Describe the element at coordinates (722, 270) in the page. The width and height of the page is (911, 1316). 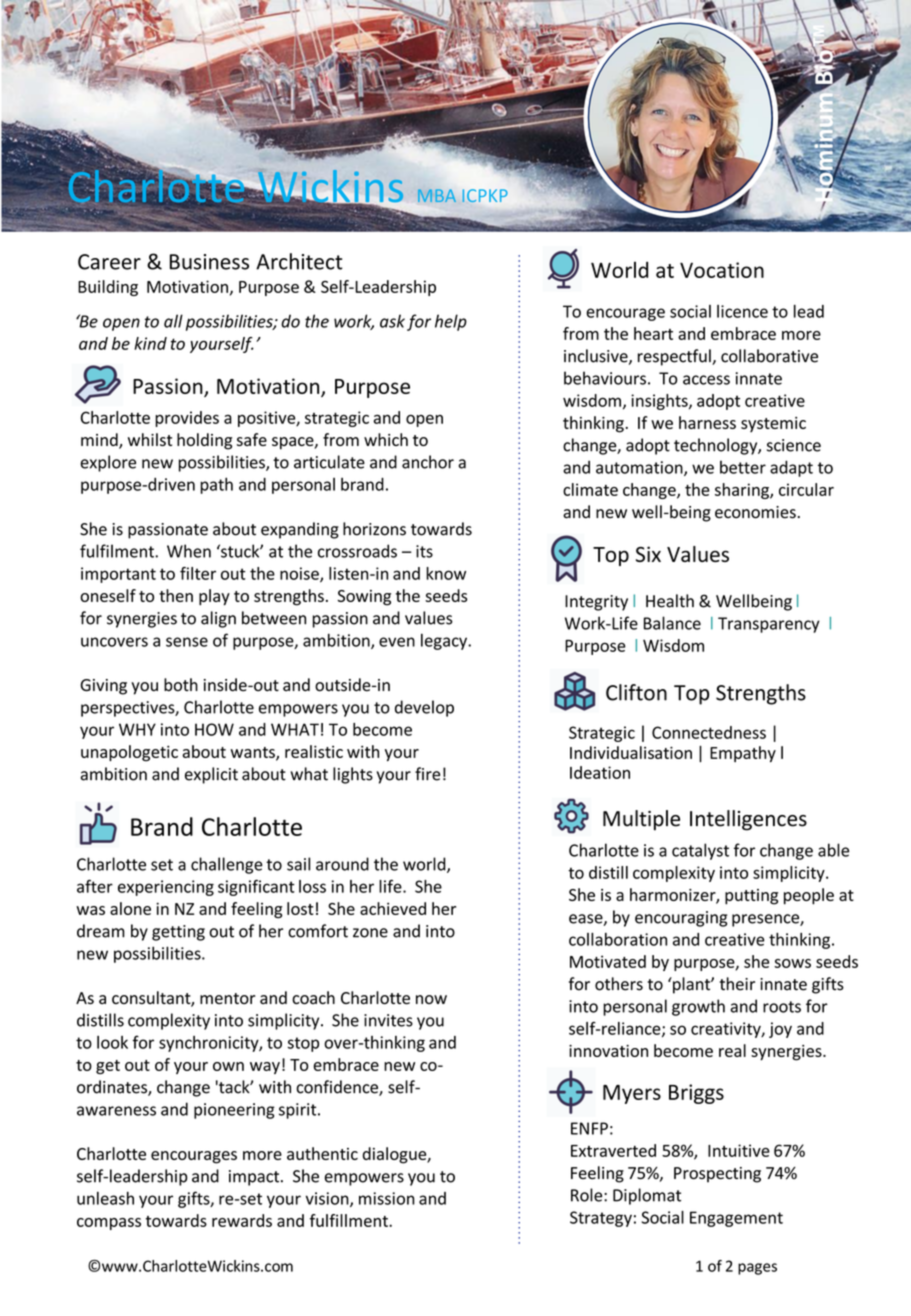
I see `Vocation` at that location.
